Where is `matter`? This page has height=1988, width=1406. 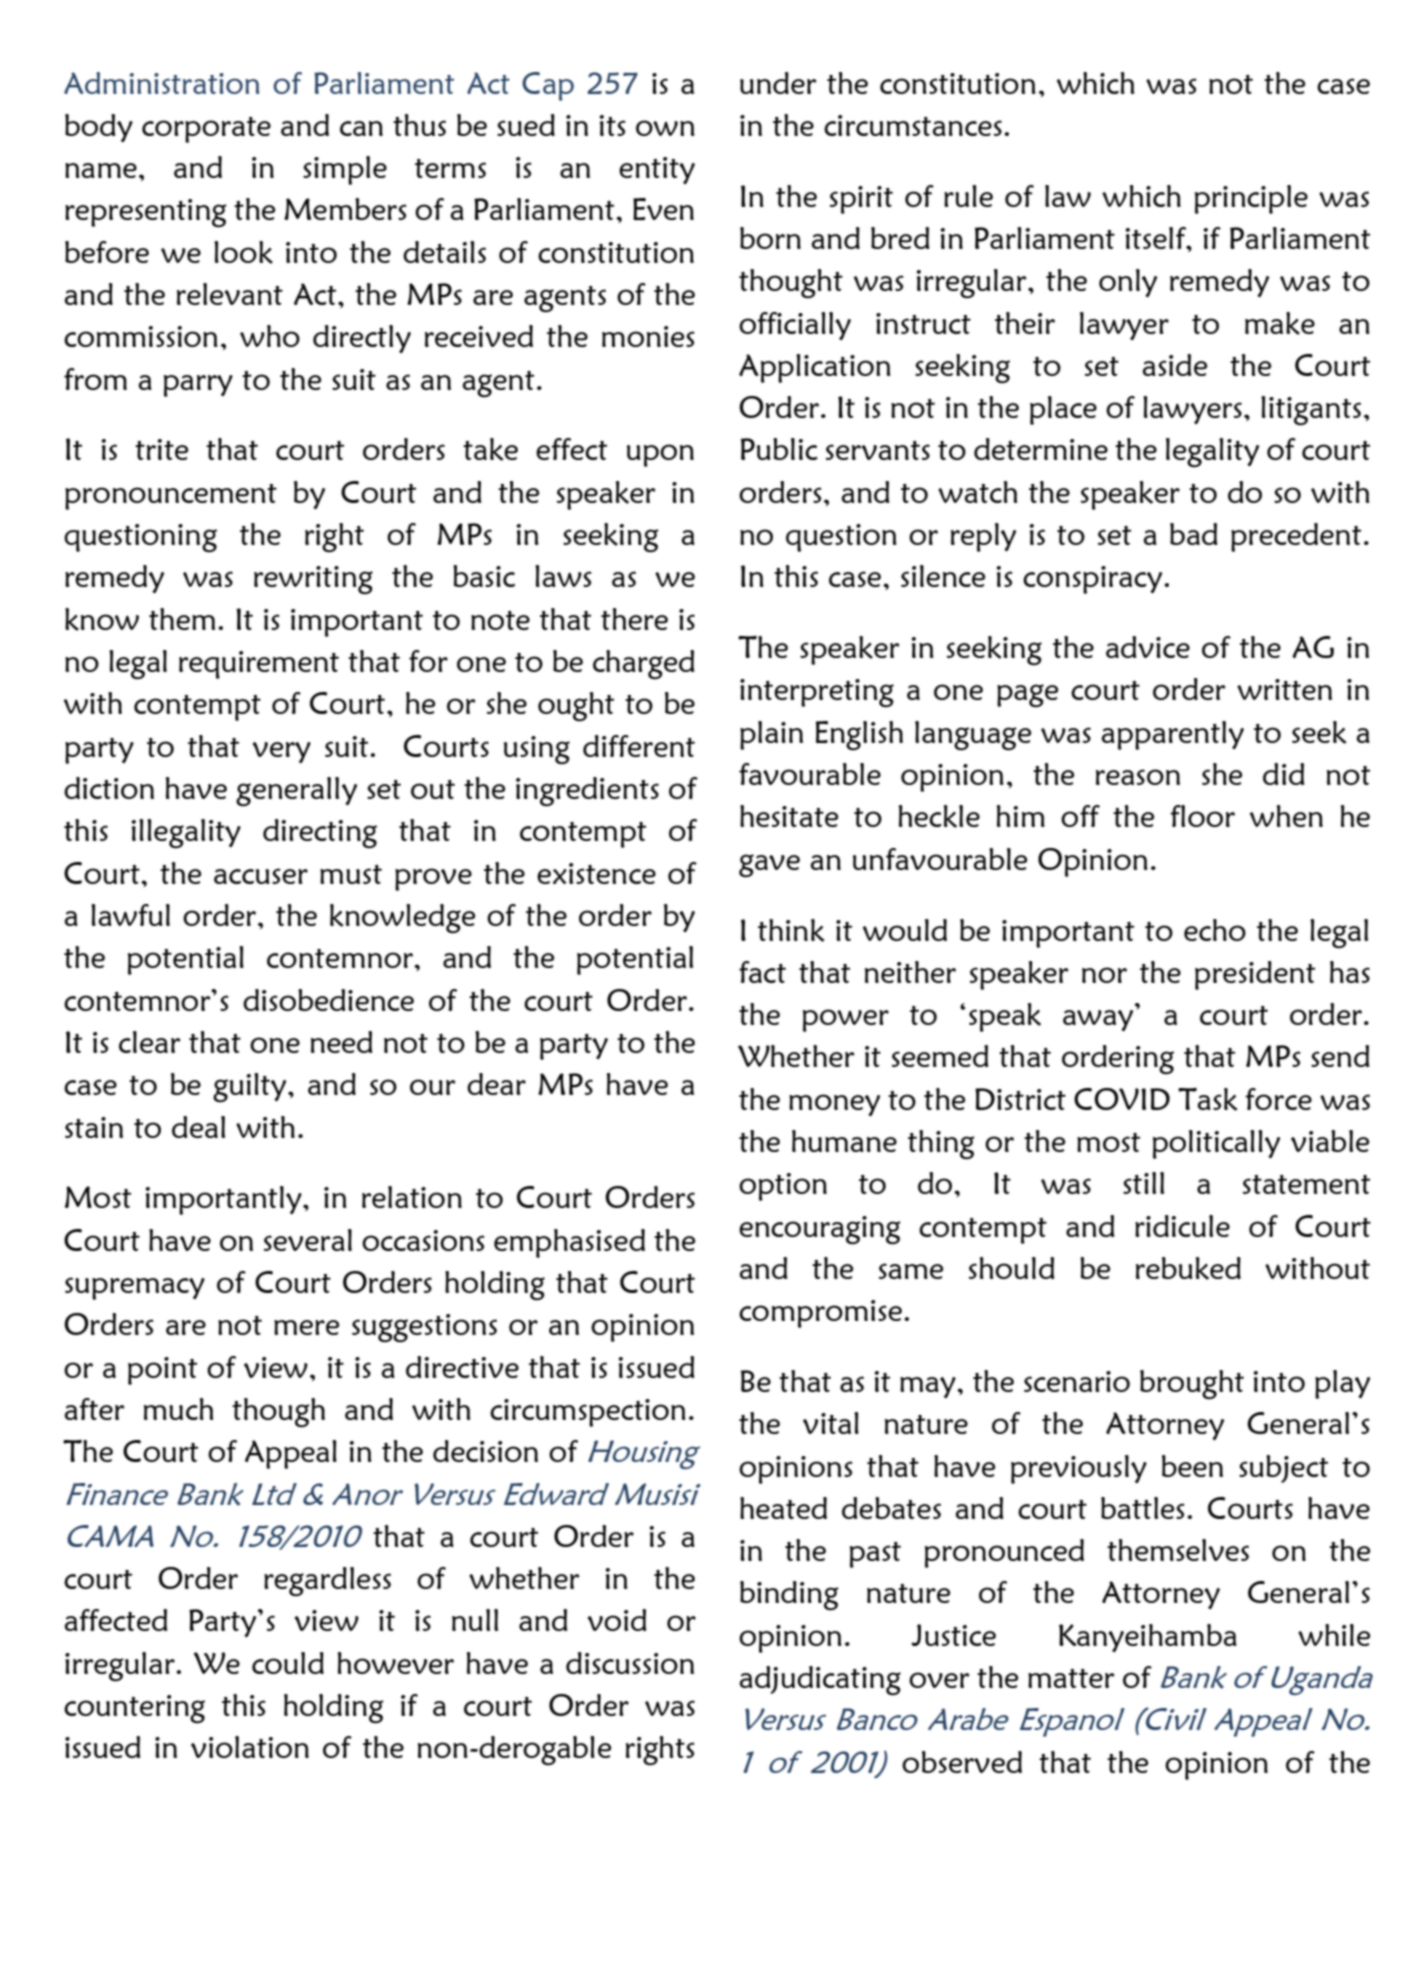 matter is located at coordinates (1071, 1678).
